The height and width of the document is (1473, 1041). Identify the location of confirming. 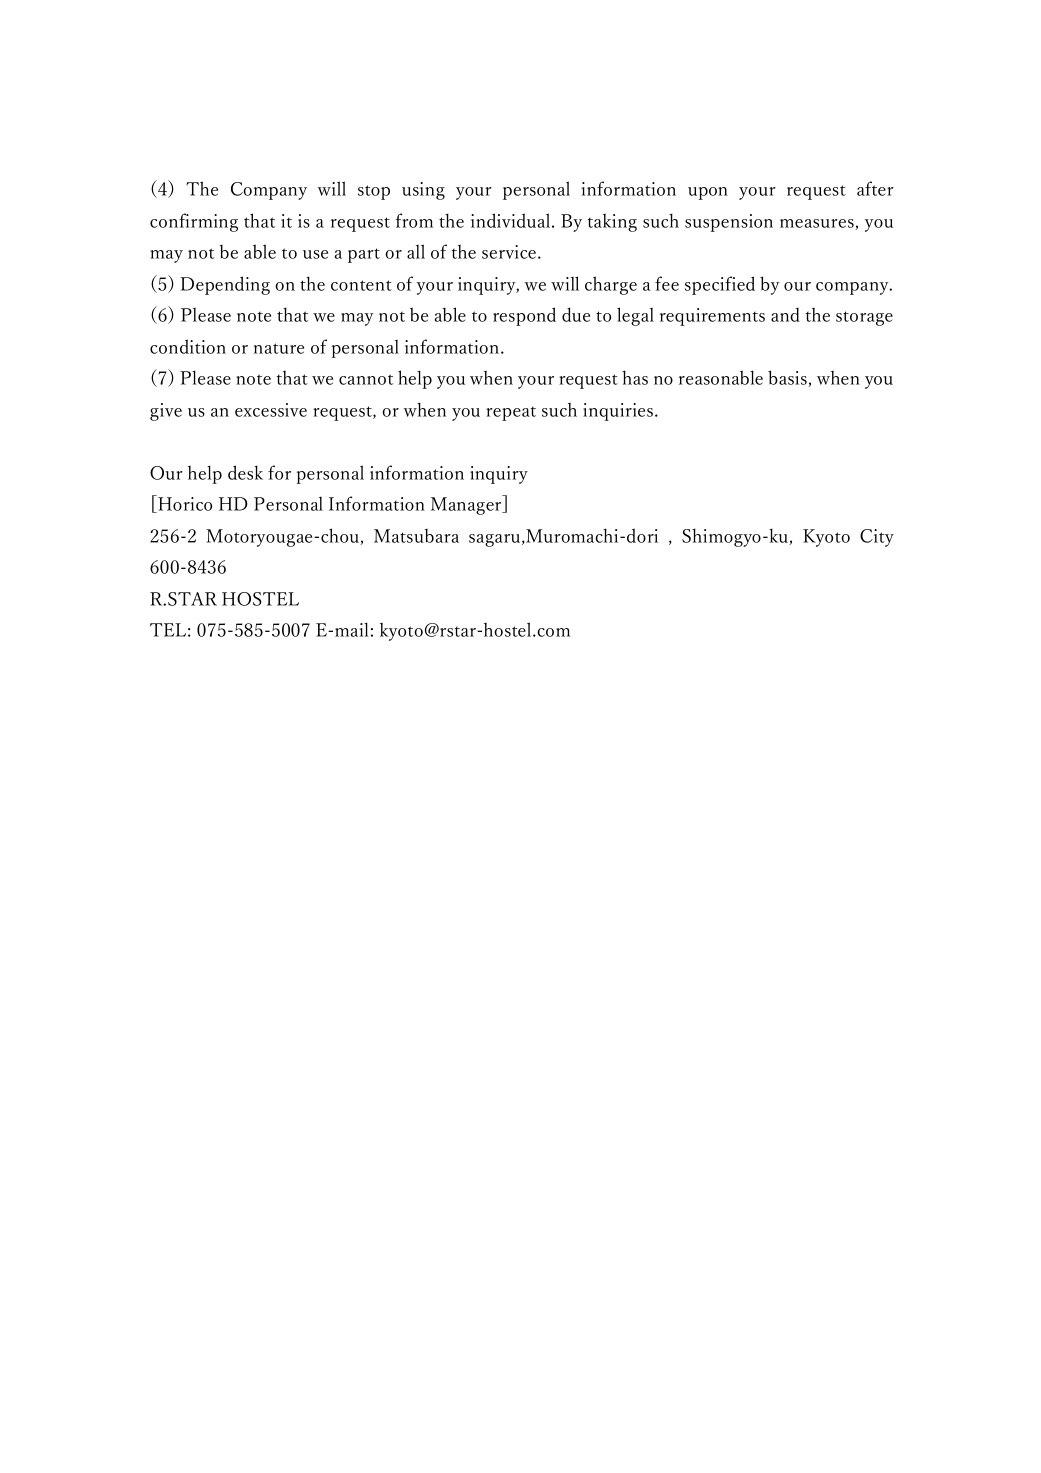
(194, 222).
